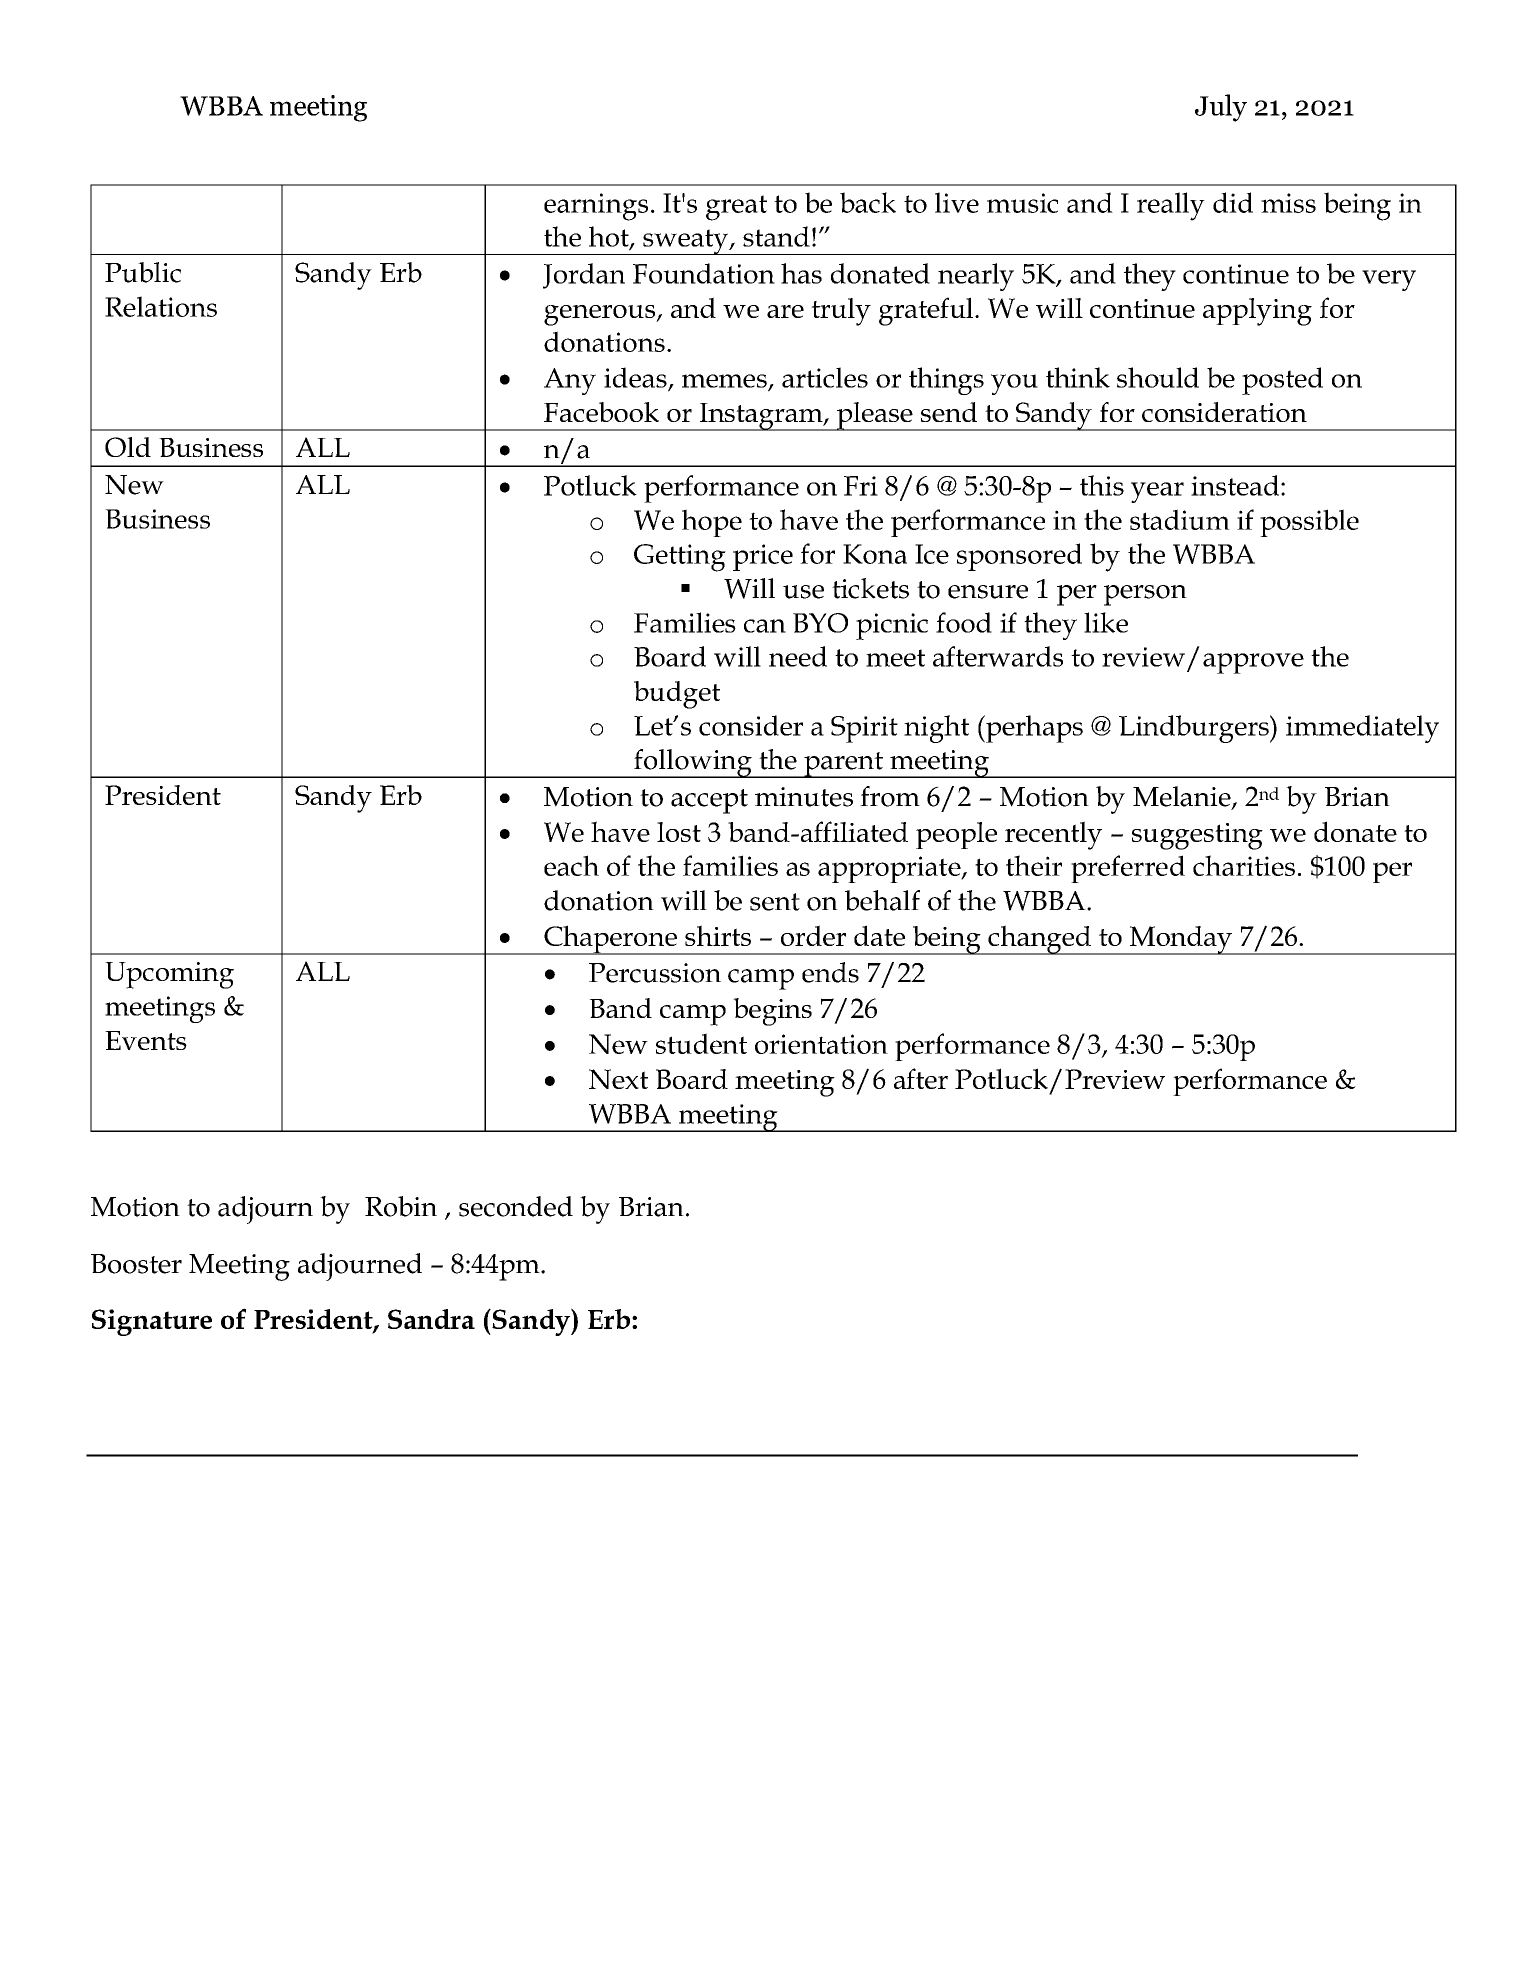 The image size is (1534, 1985). What do you see at coordinates (152, 1322) in the document?
I see `Signature` at bounding box center [152, 1322].
